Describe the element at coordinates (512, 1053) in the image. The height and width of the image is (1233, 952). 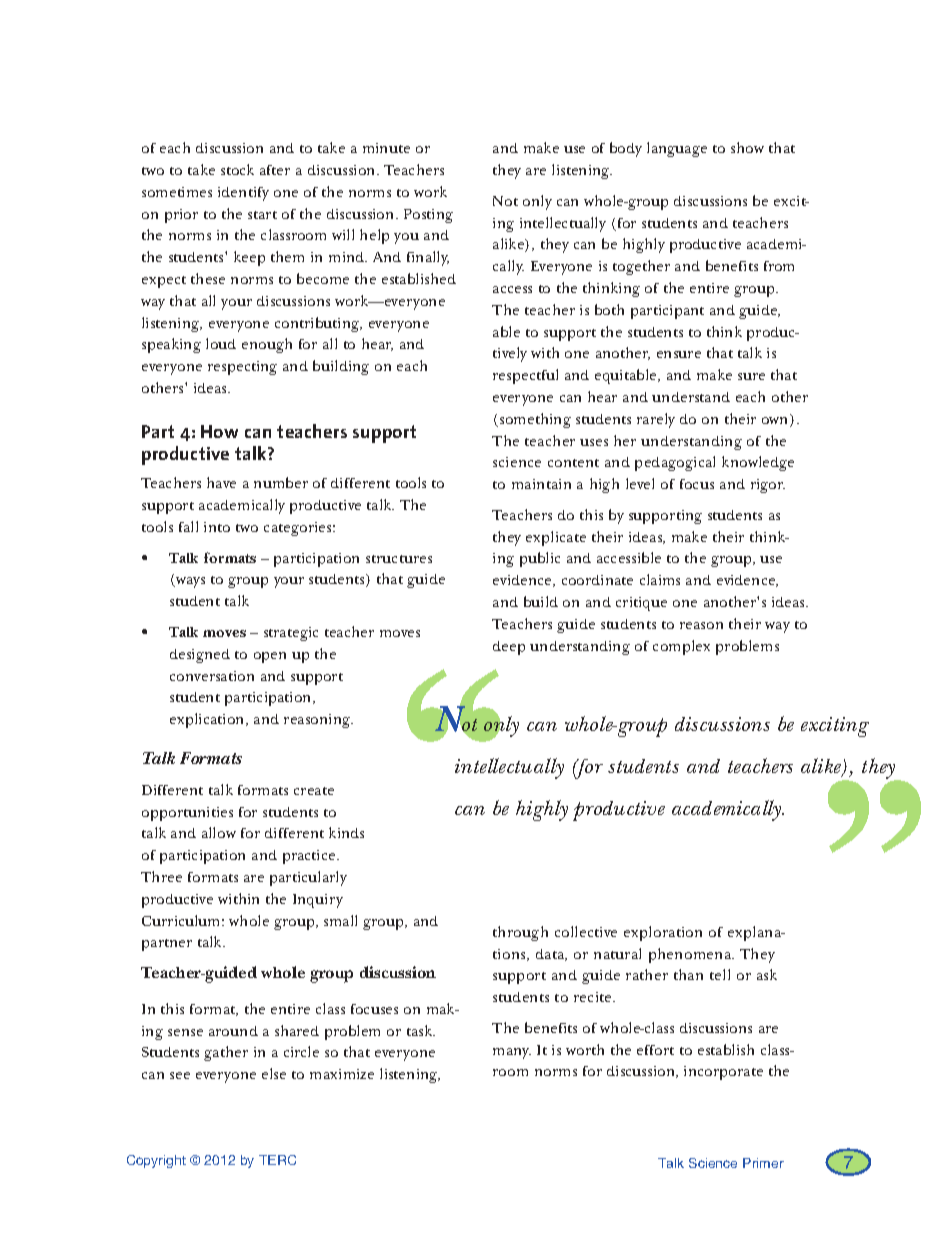
I see `many` at that location.
